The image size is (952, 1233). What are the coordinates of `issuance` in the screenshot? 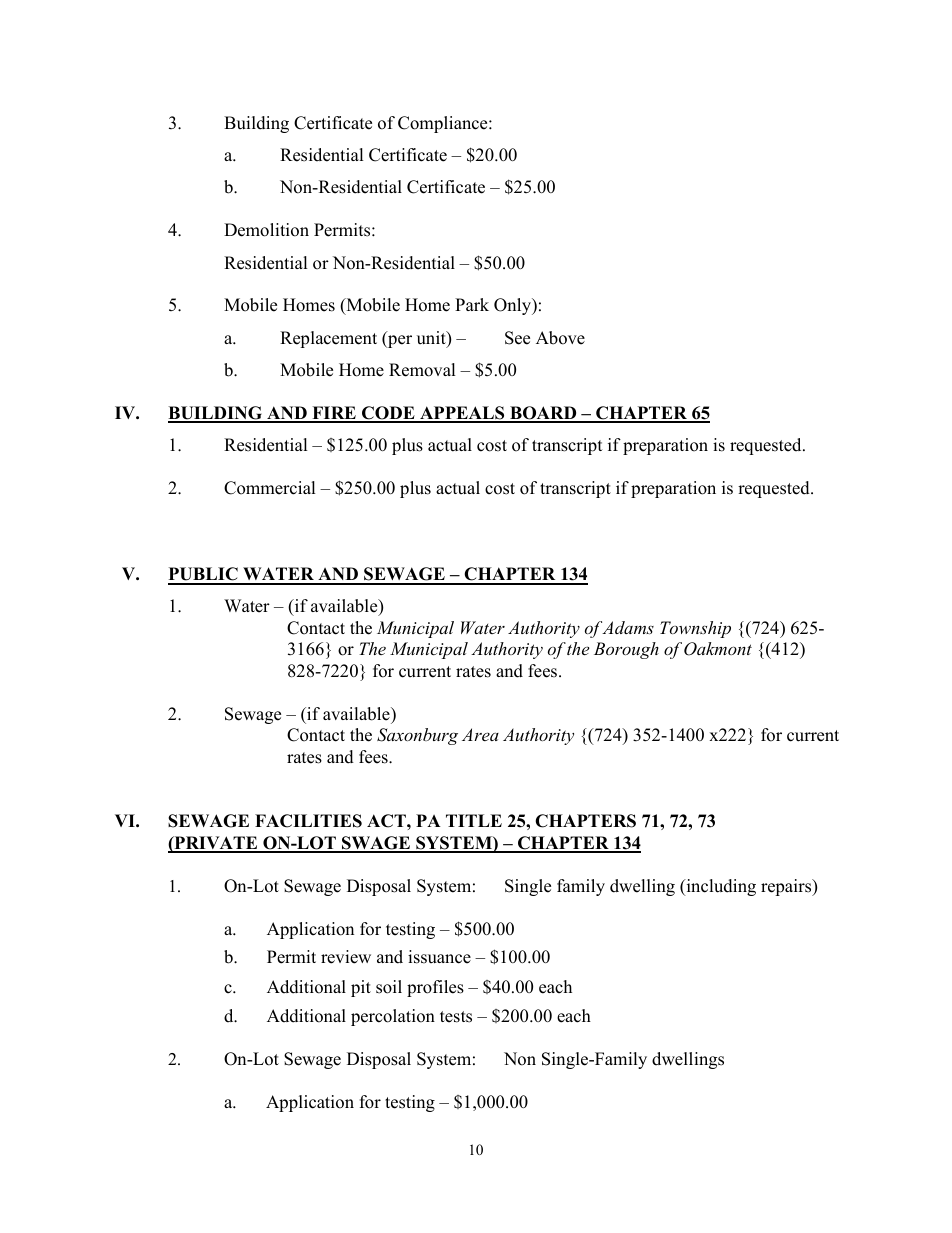 It's located at (439, 957).
